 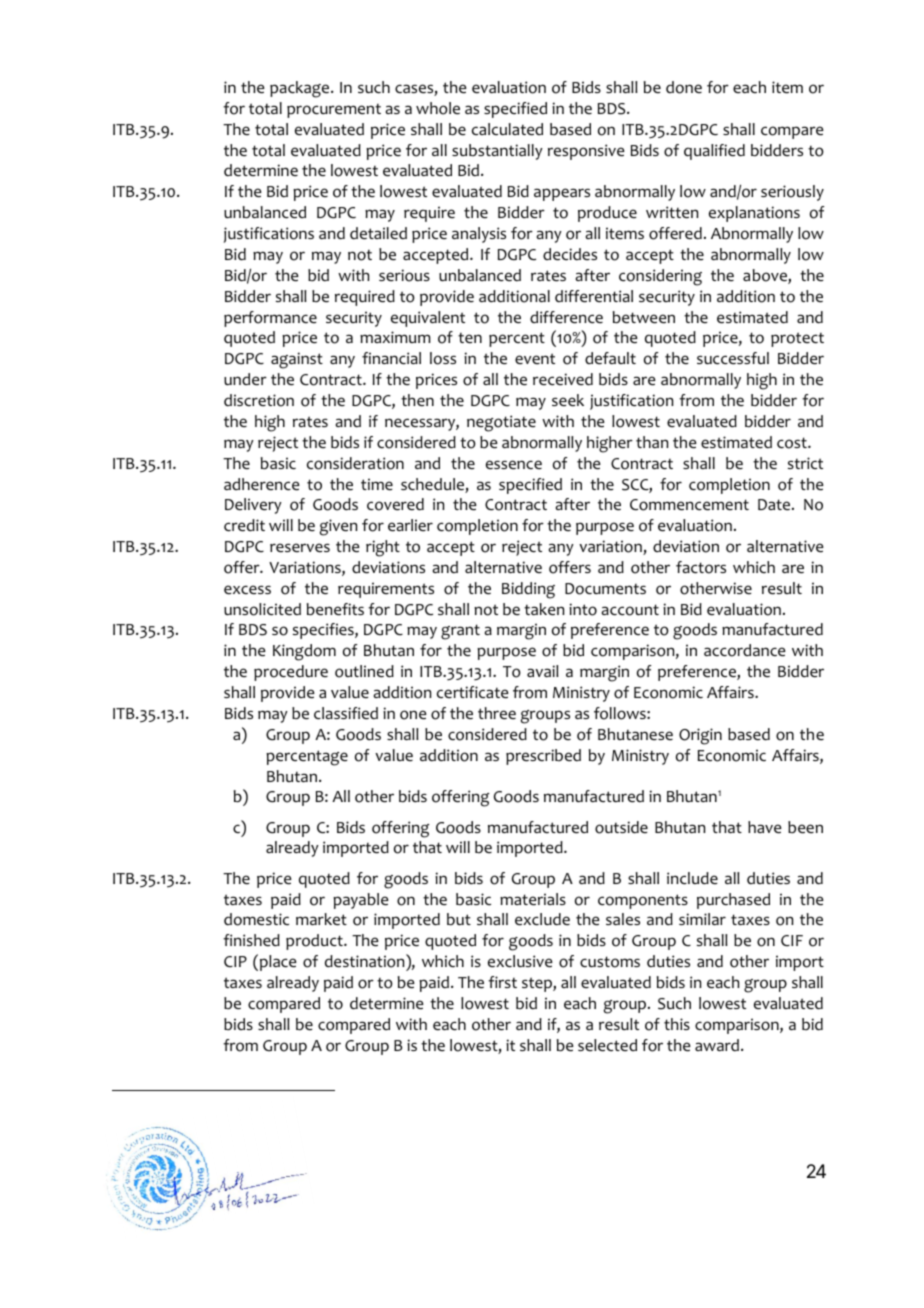 I want to click on reserves, so click(x=300, y=548).
